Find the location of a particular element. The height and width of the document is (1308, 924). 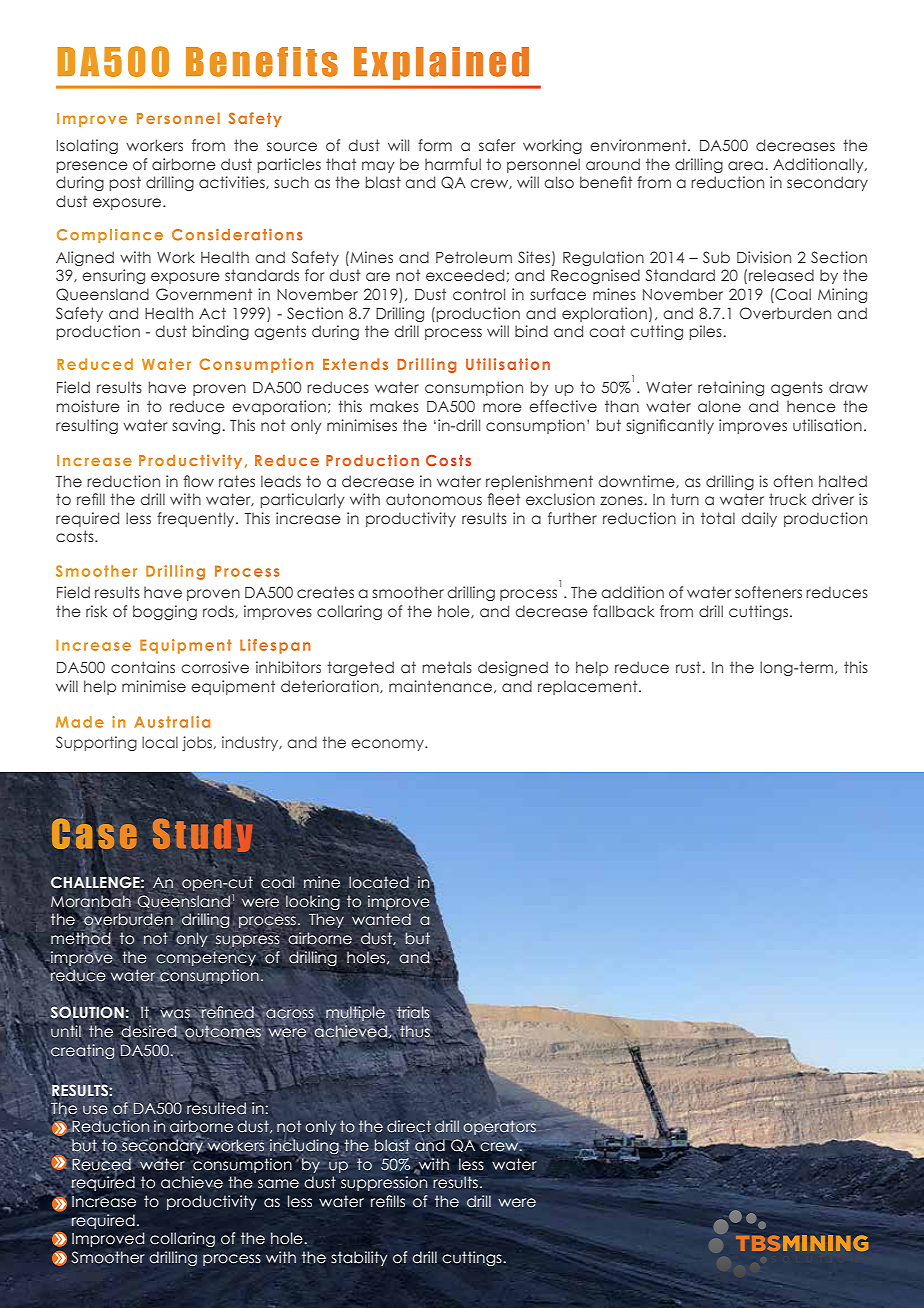

harmful is located at coordinates (453, 164).
